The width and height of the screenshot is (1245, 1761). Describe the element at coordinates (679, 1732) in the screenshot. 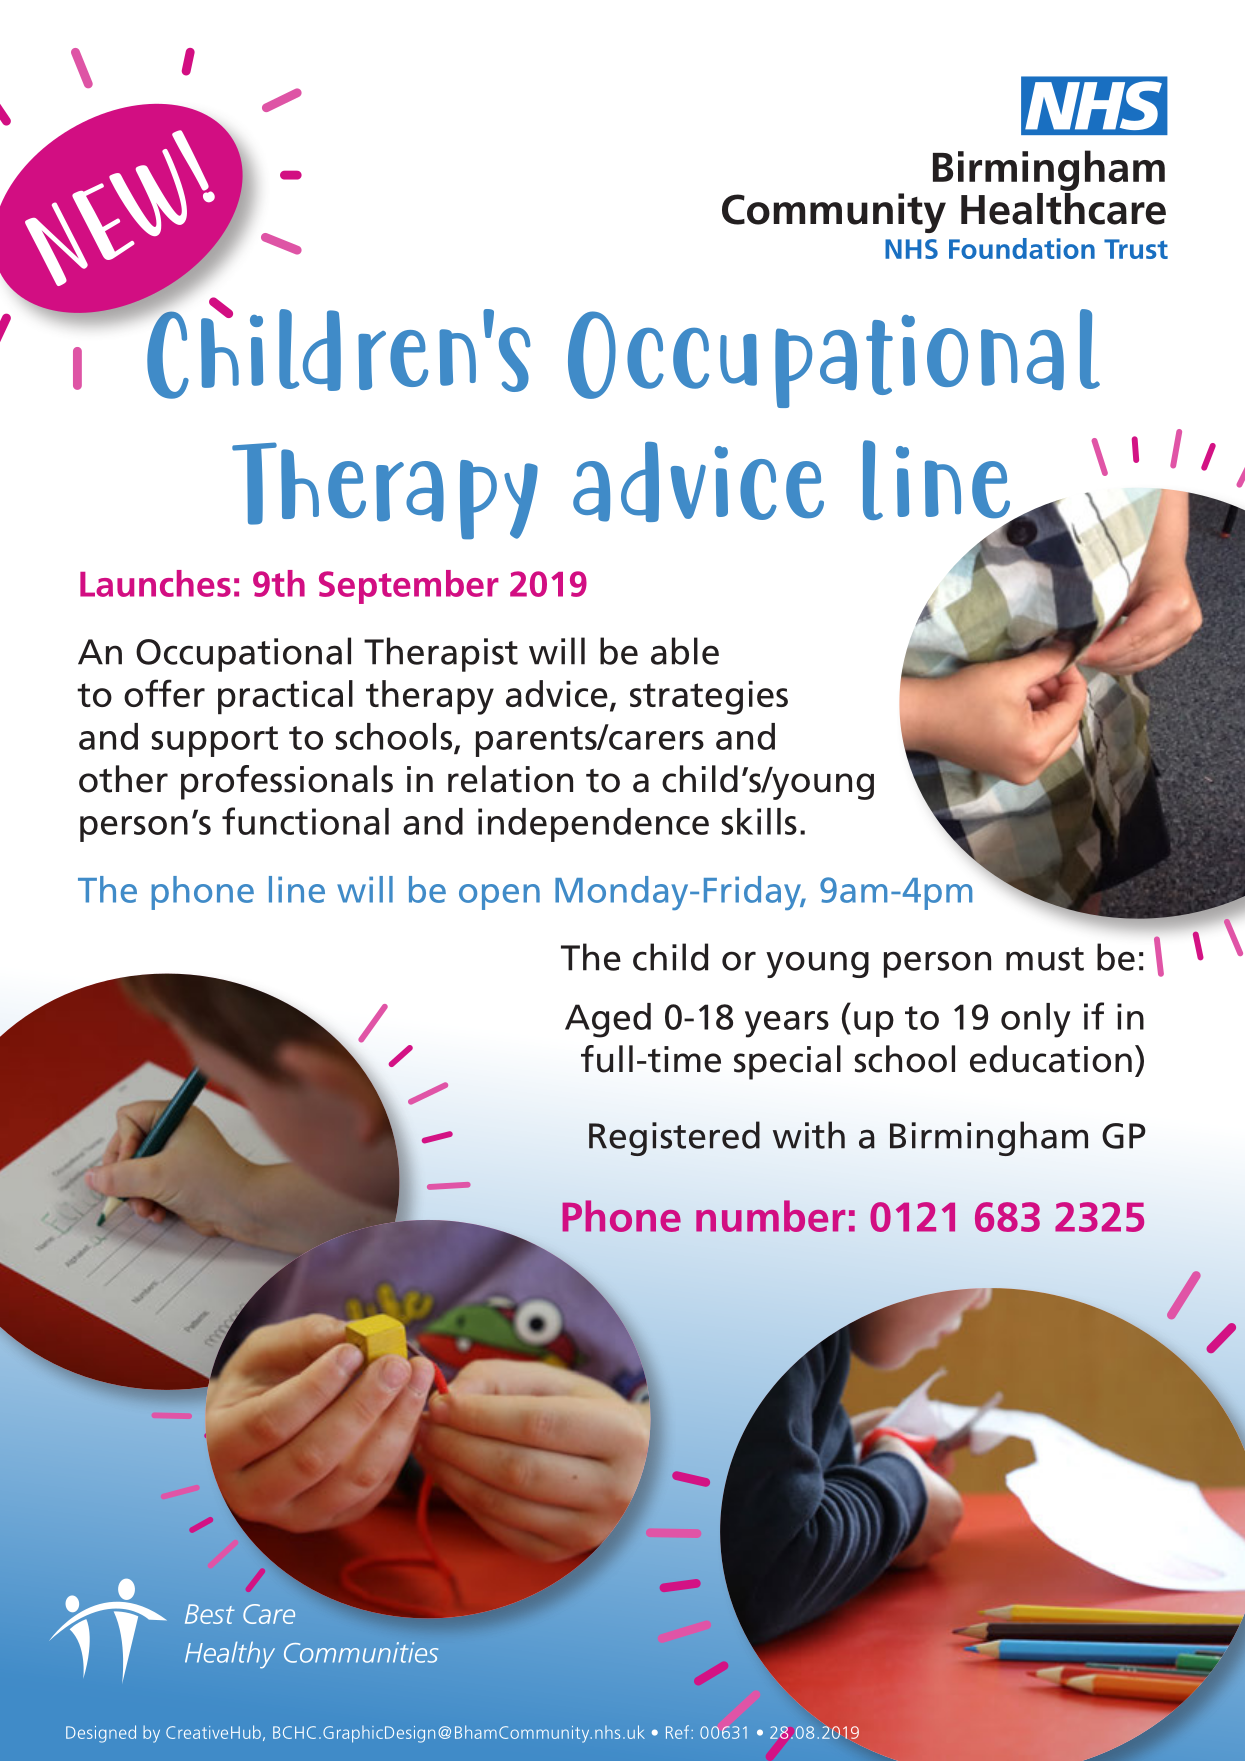

I see `Ref` at that location.
